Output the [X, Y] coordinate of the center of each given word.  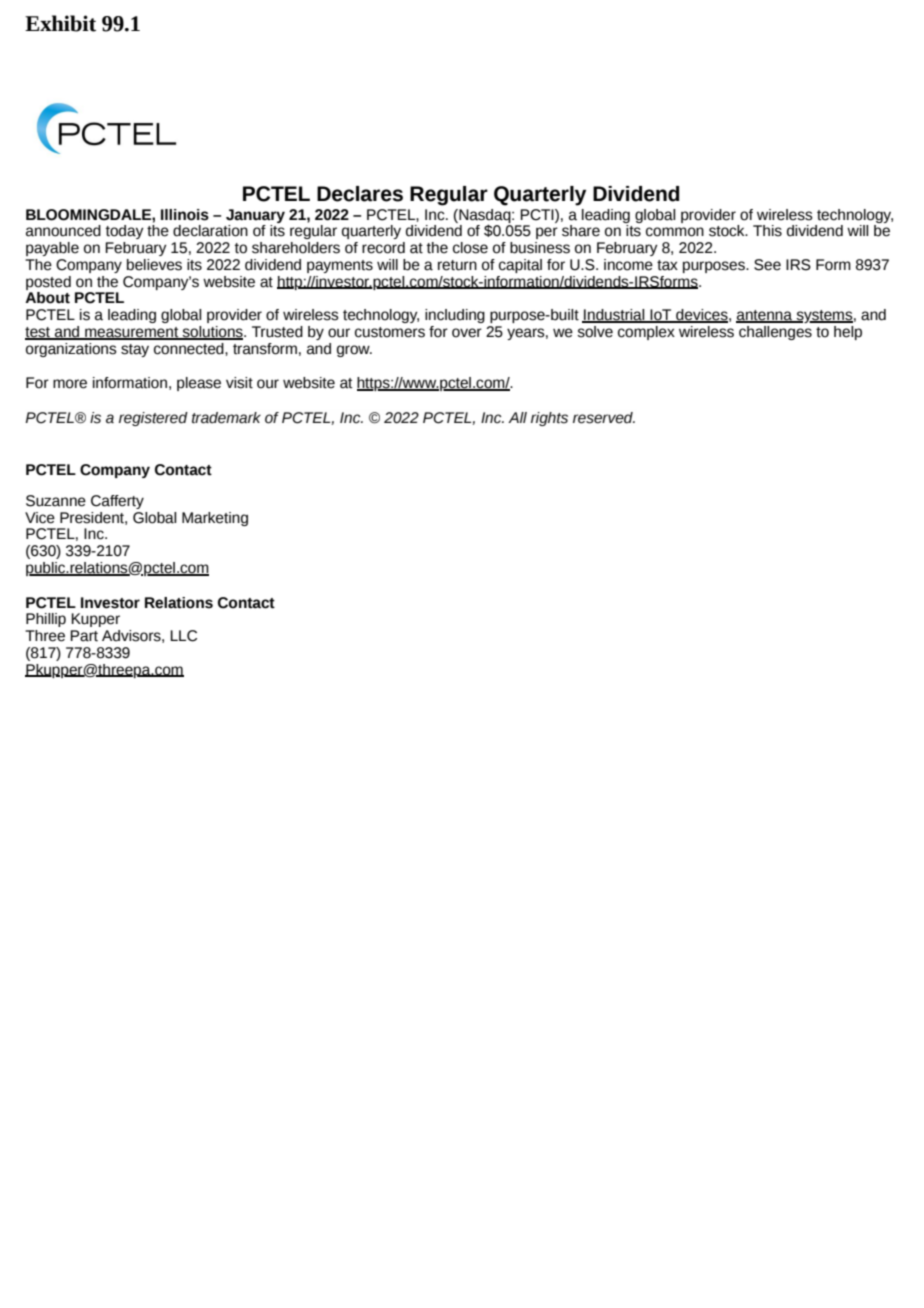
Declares [360, 194]
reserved [604, 418]
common [675, 232]
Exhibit [60, 23]
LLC [183, 636]
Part [84, 636]
